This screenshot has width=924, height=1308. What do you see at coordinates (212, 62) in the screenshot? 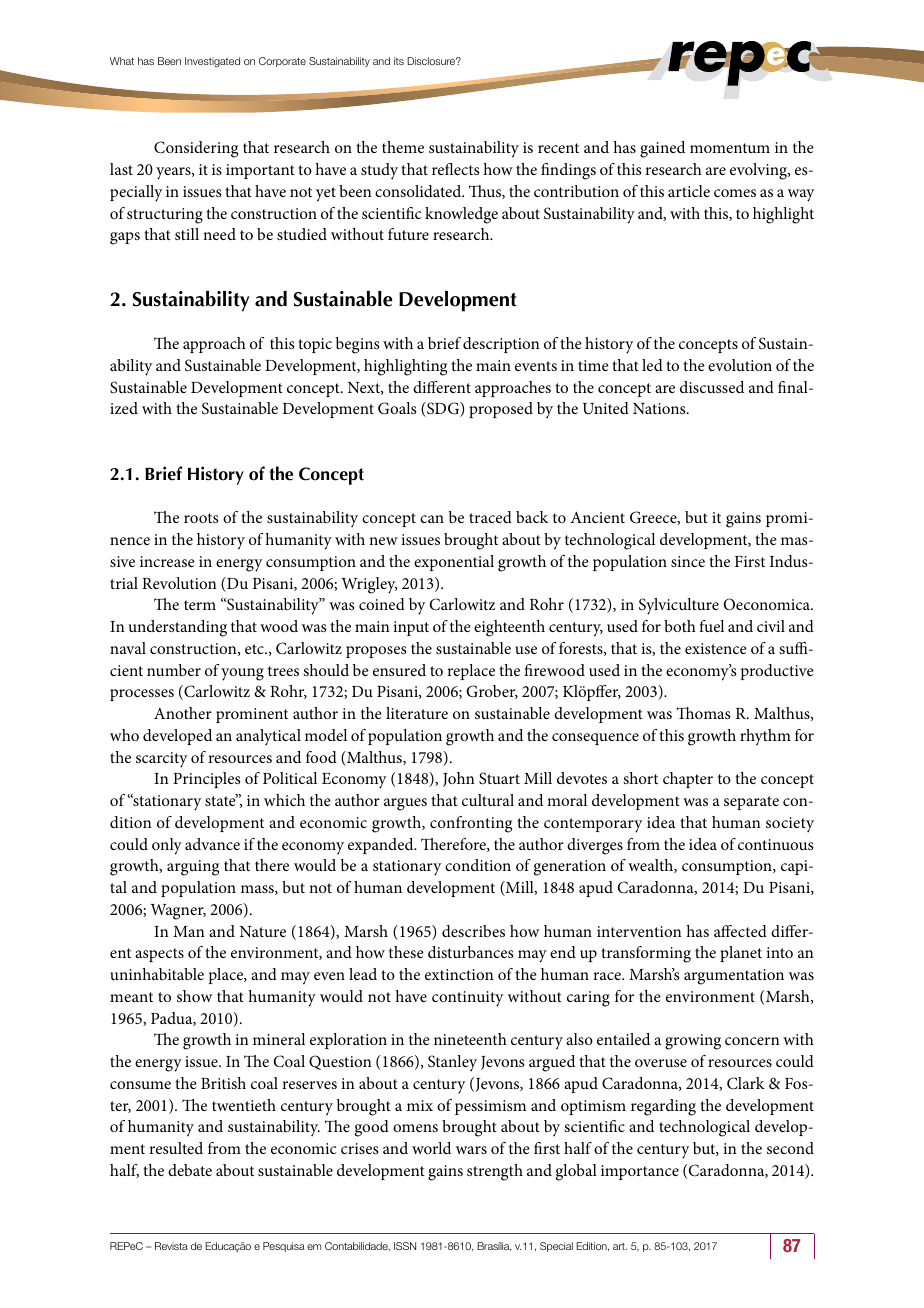
I see `Investigated` at bounding box center [212, 62].
